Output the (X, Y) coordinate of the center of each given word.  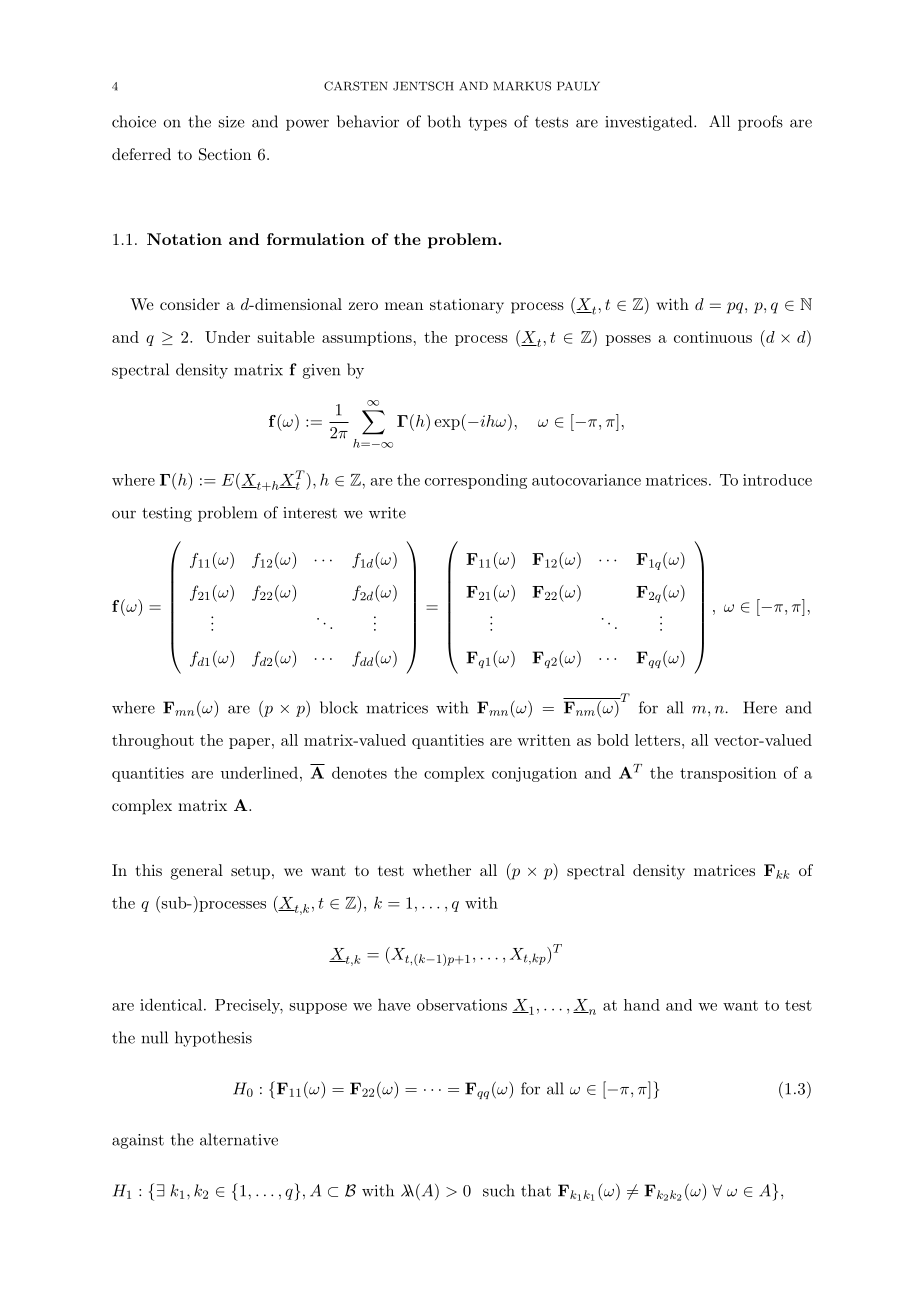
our (124, 514)
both (444, 121)
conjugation (534, 774)
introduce (777, 480)
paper (249, 743)
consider (190, 304)
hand (642, 1005)
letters (657, 740)
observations (462, 1005)
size (232, 122)
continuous (713, 337)
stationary (467, 306)
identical (171, 1004)
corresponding (476, 481)
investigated (648, 123)
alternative (239, 1139)
